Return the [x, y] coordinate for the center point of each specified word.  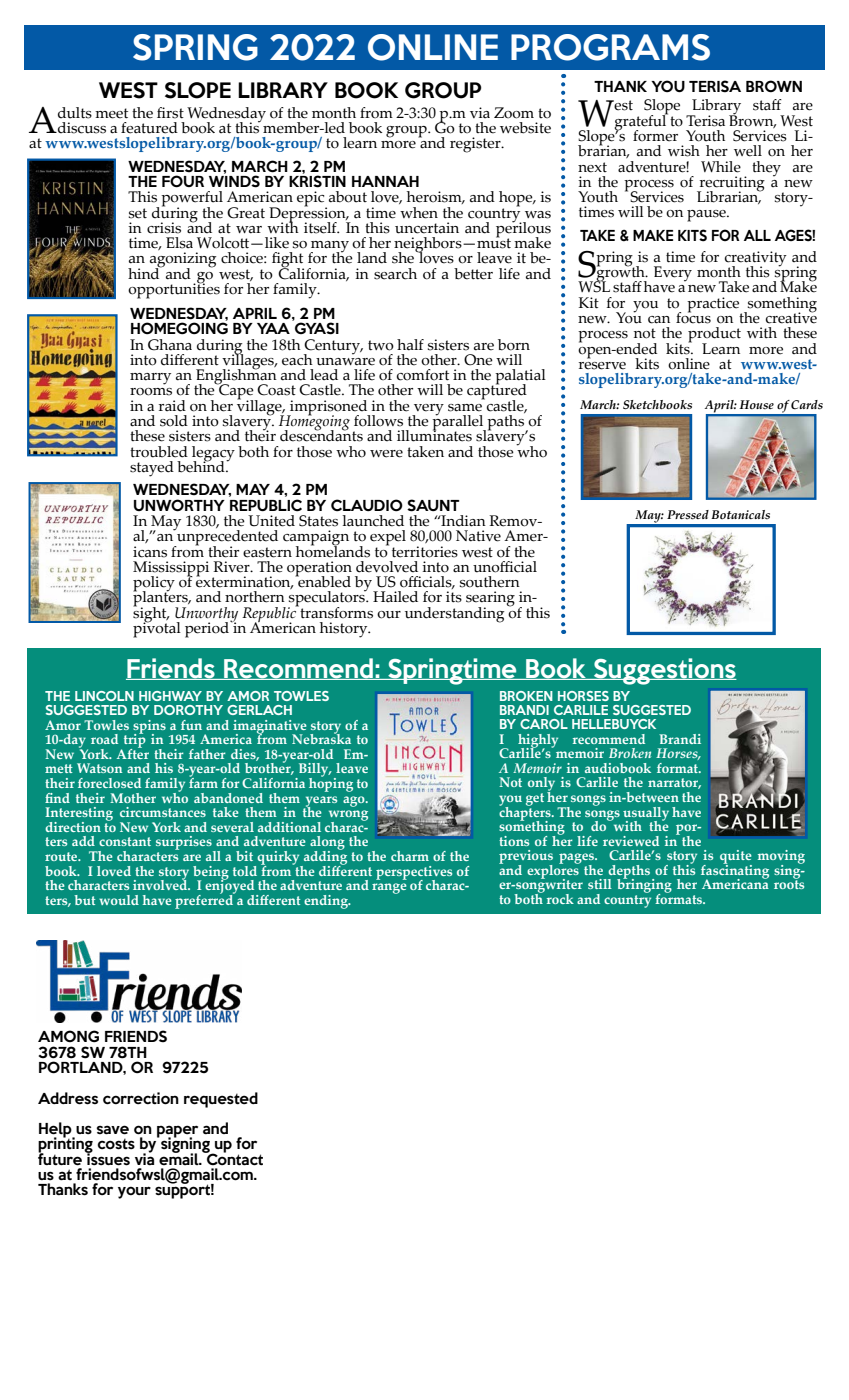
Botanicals [740, 514]
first [170, 113]
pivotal [157, 628]
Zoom [514, 113]
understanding [454, 615]
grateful [641, 122]
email [180, 1158]
